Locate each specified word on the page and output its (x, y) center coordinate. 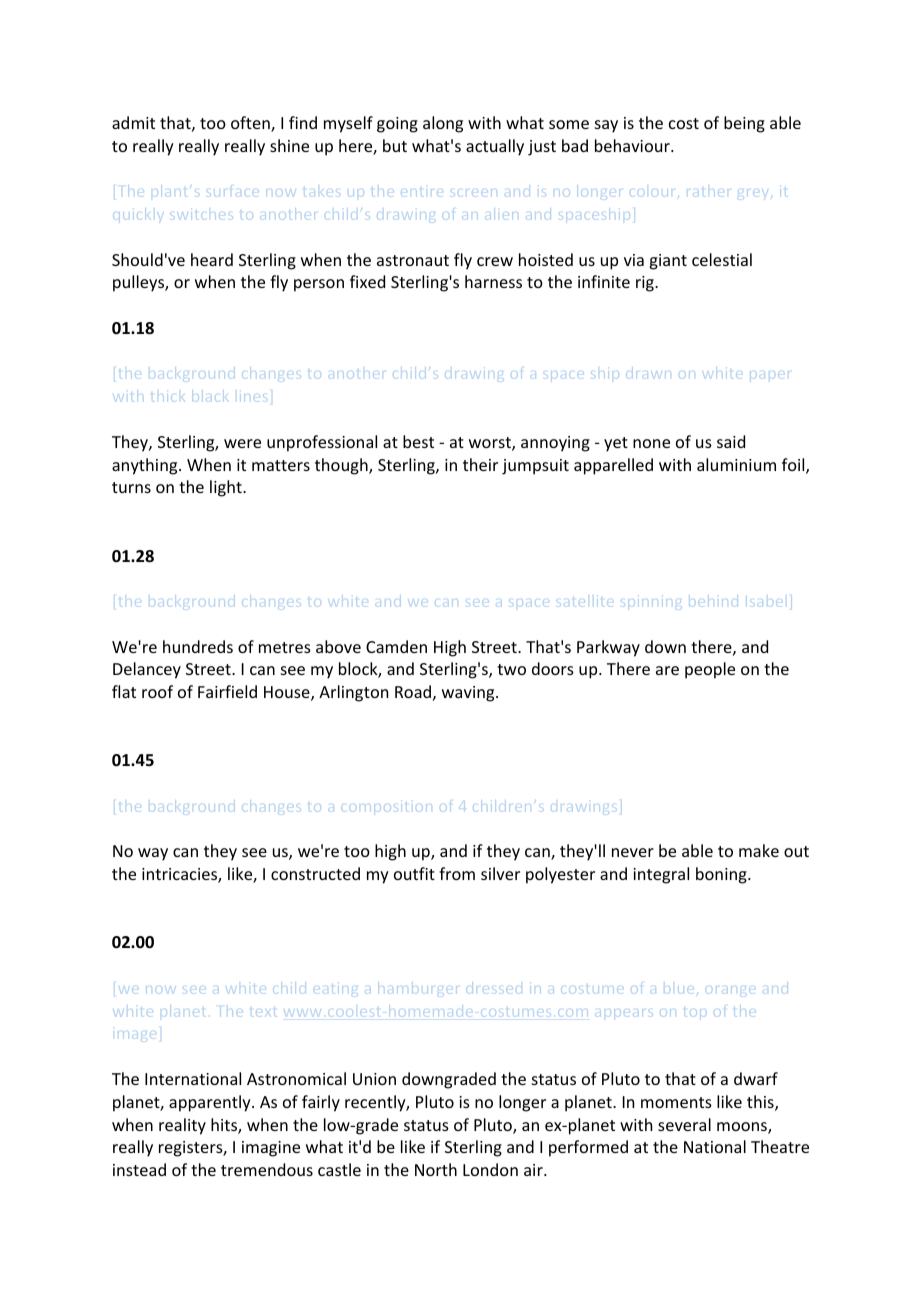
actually (495, 147)
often (251, 124)
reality (182, 1126)
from (457, 873)
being (744, 124)
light (227, 488)
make (759, 850)
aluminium (736, 464)
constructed (315, 873)
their (480, 464)
